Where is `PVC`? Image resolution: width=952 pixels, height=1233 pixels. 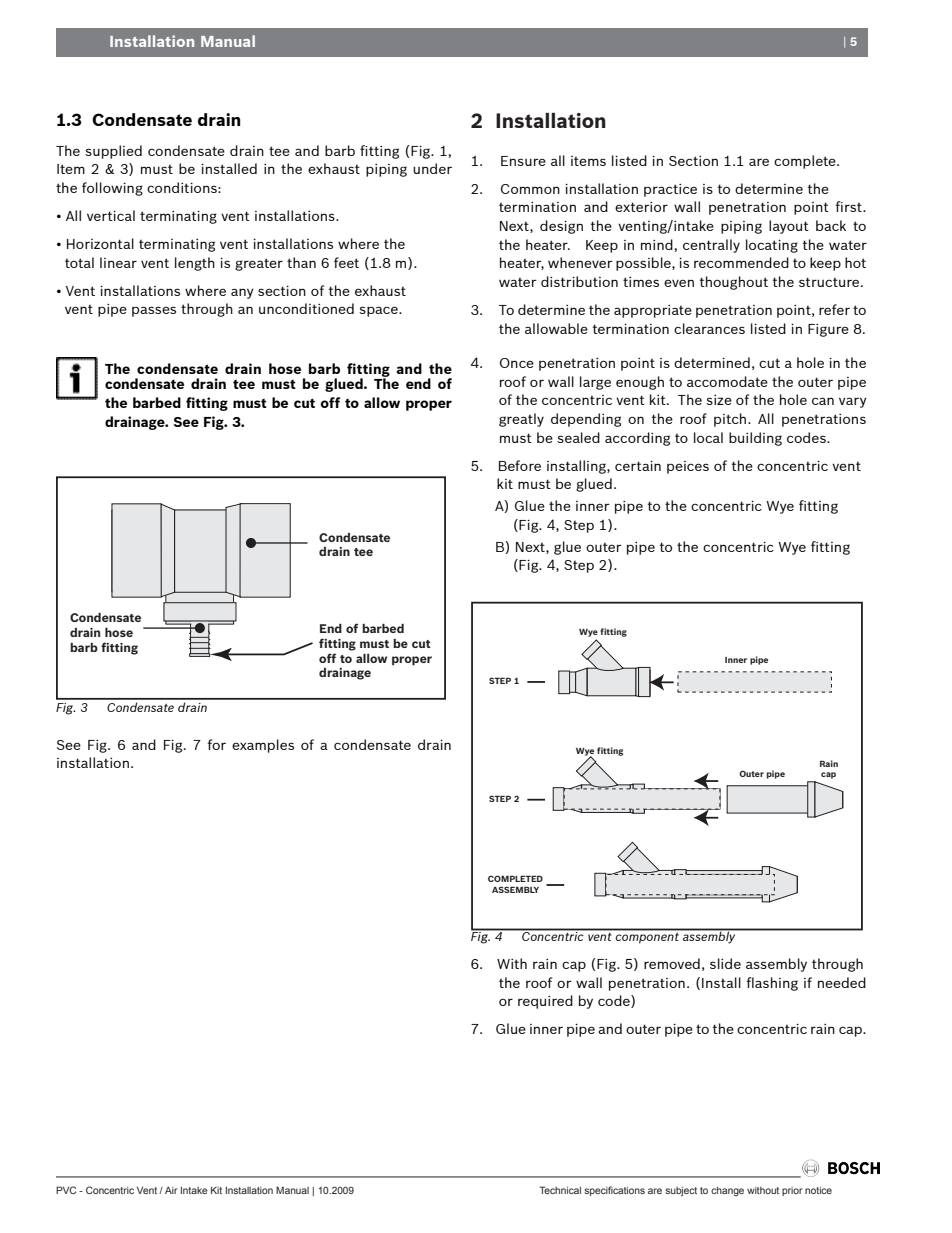
PVC is located at coordinates (66, 1190).
